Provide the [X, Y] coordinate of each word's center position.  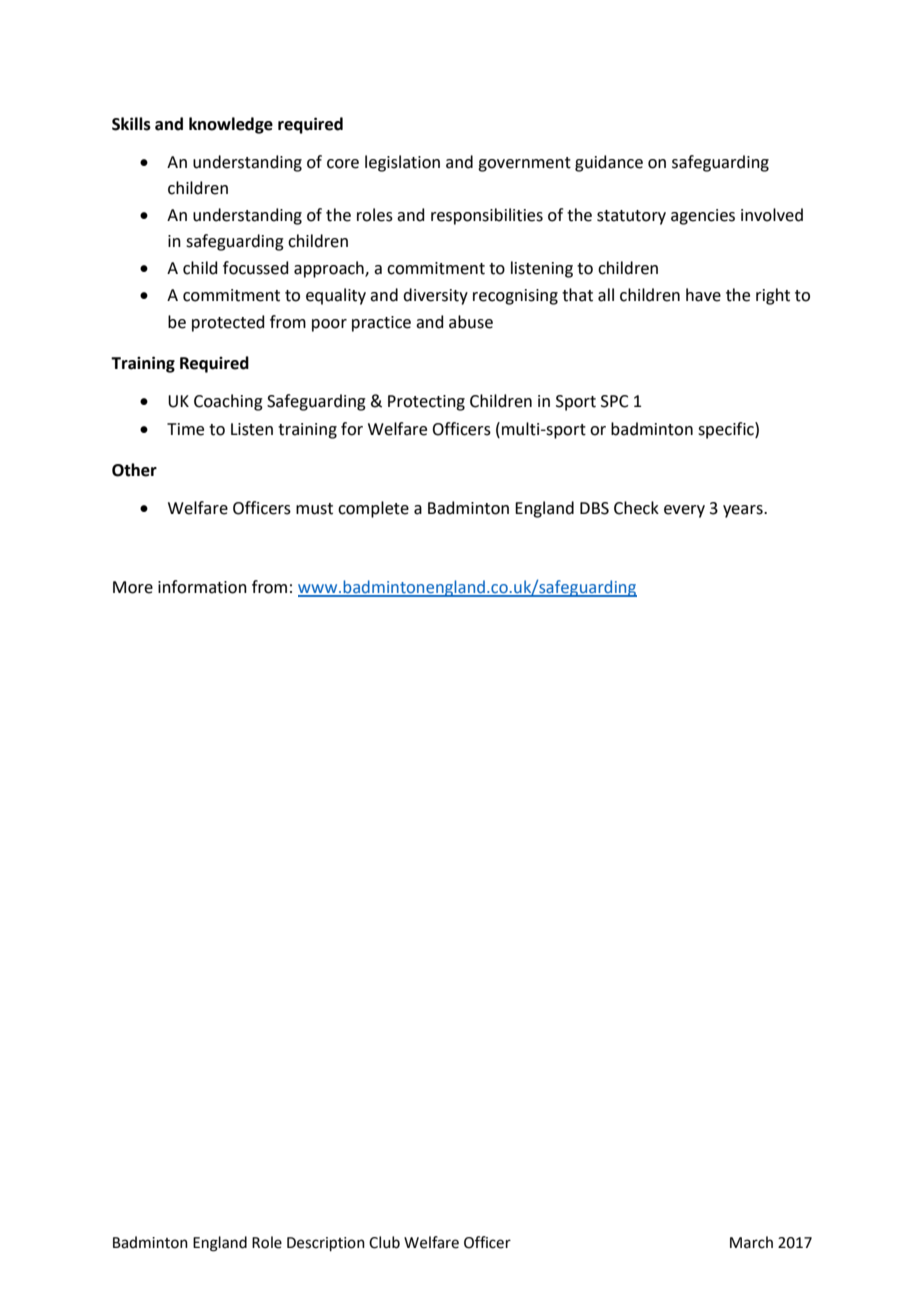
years [744, 511]
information [202, 587]
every [684, 511]
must [314, 509]
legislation [402, 163]
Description [326, 1244]
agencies [703, 217]
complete [373, 509]
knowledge [231, 125]
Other [134, 470]
